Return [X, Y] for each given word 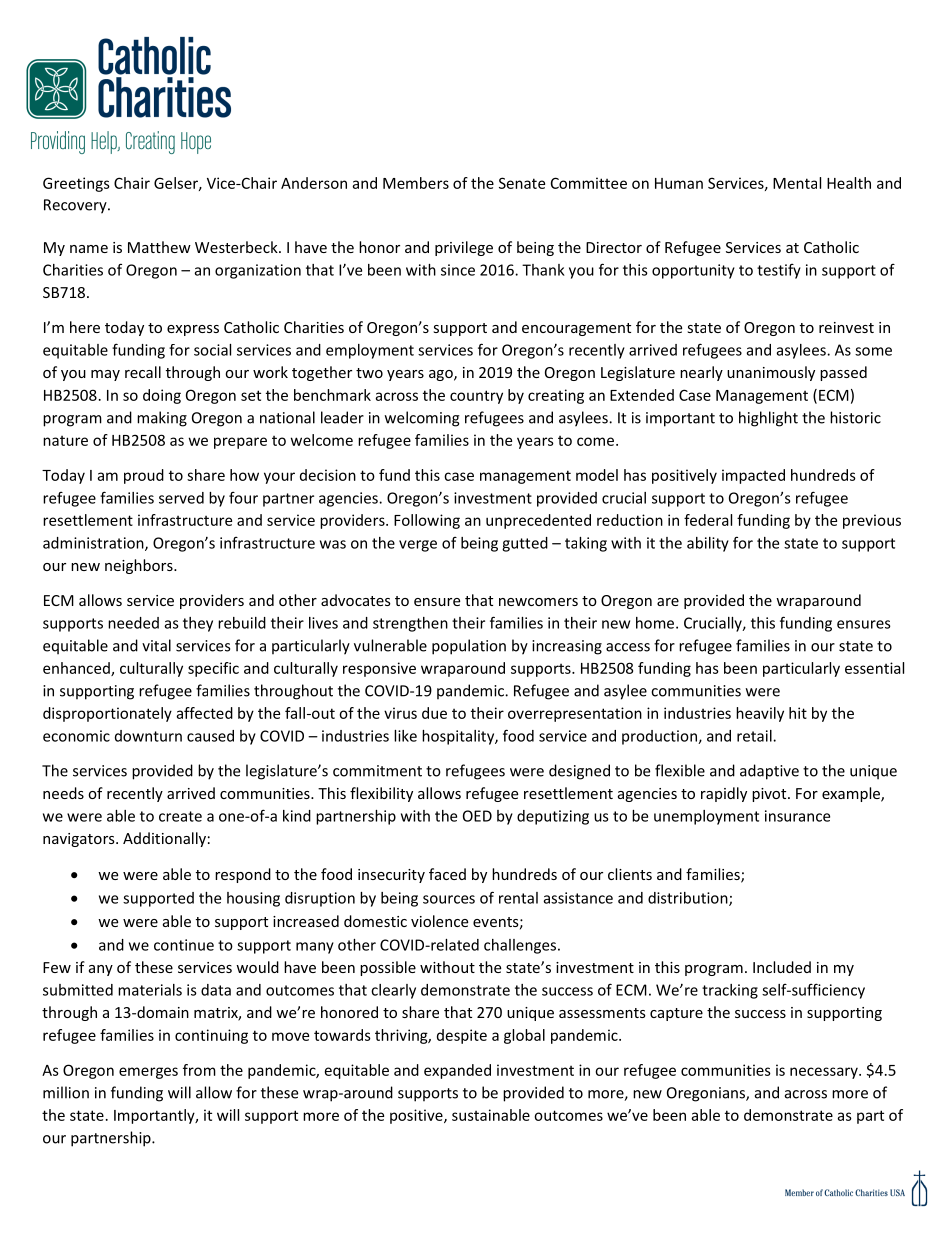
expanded [457, 1071]
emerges [148, 1073]
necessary [825, 1073]
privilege [464, 248]
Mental [797, 183]
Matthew [159, 247]
